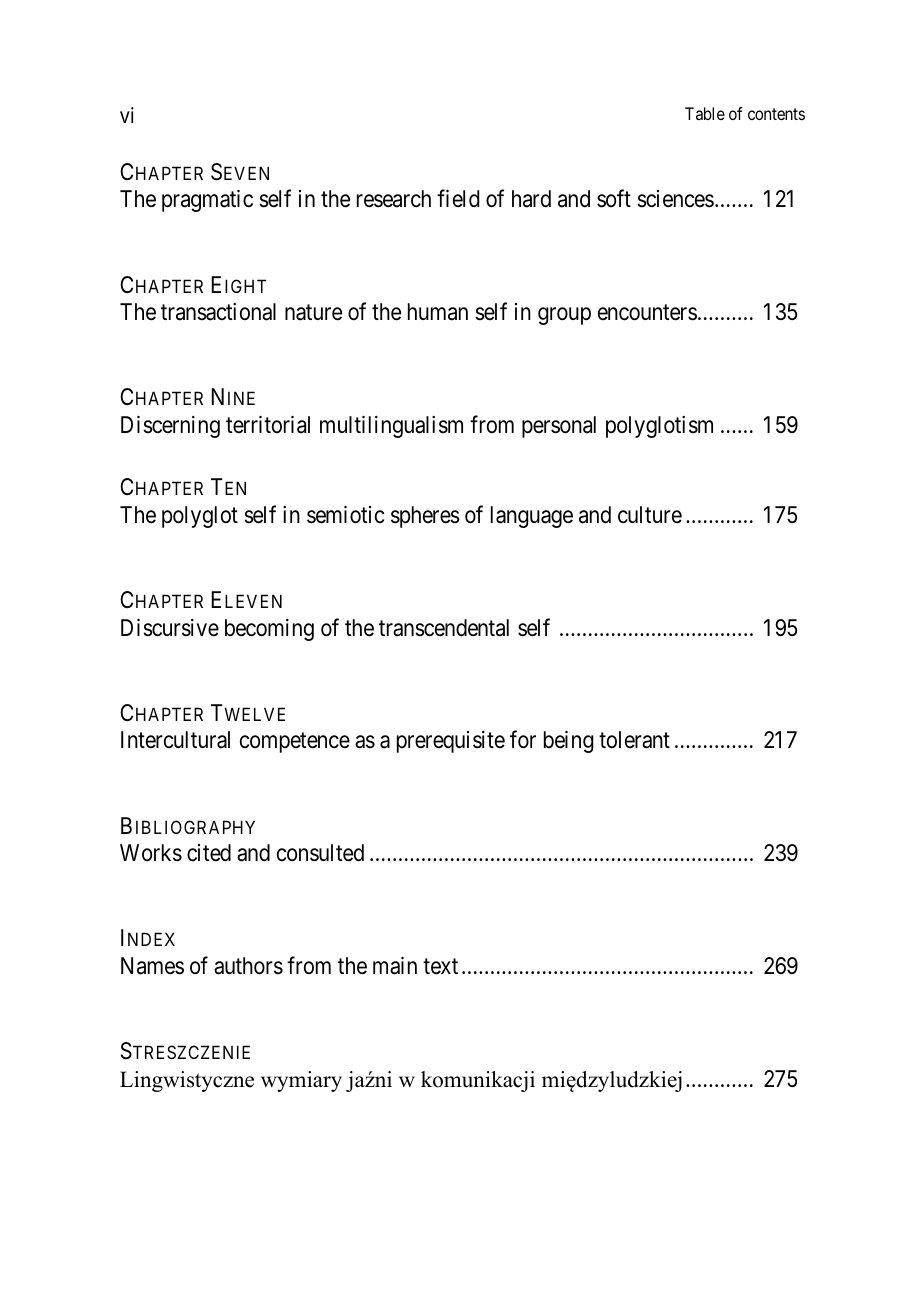 Image resolution: width=924 pixels, height=1305 pixels. I want to click on Table, so click(705, 113).
